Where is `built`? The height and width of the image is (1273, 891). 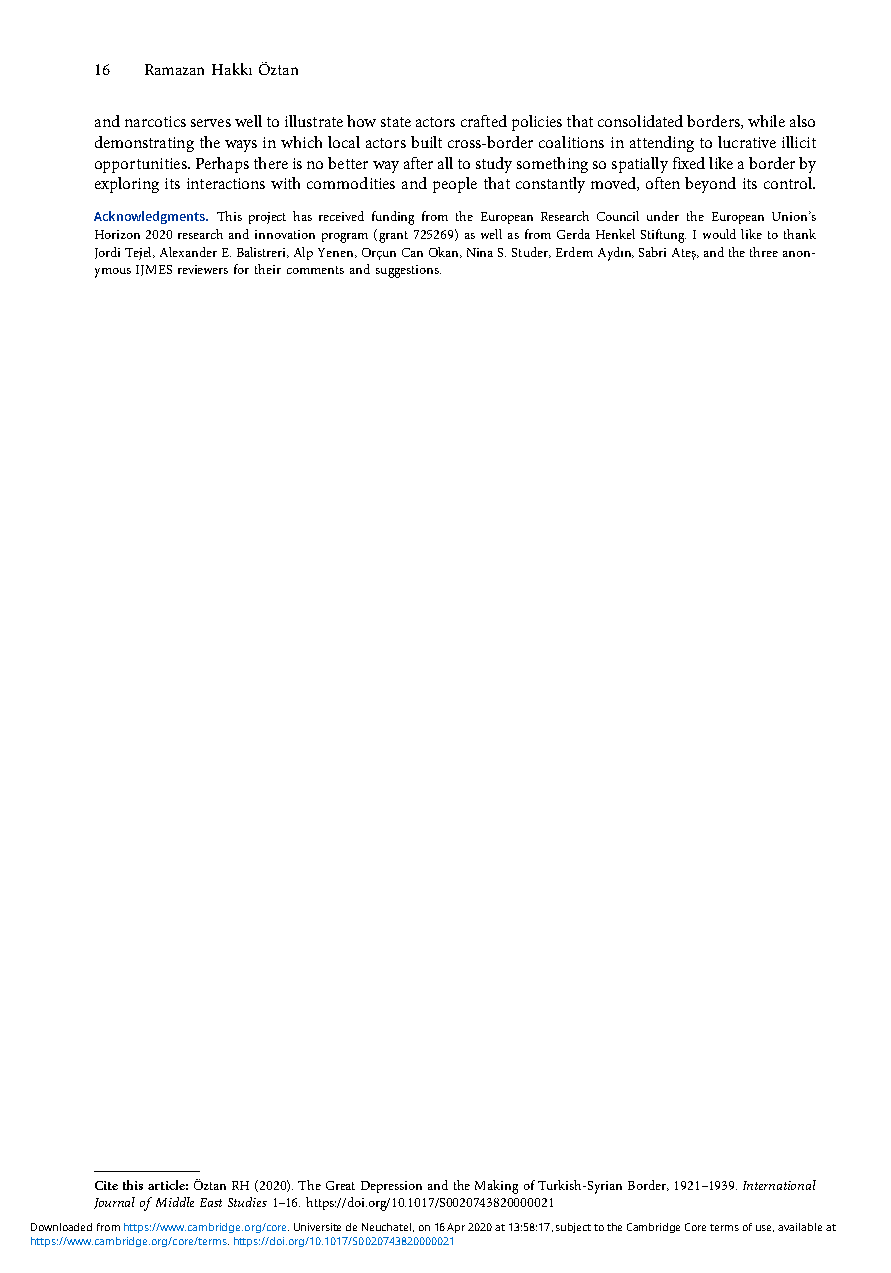 built is located at coordinates (426, 142).
